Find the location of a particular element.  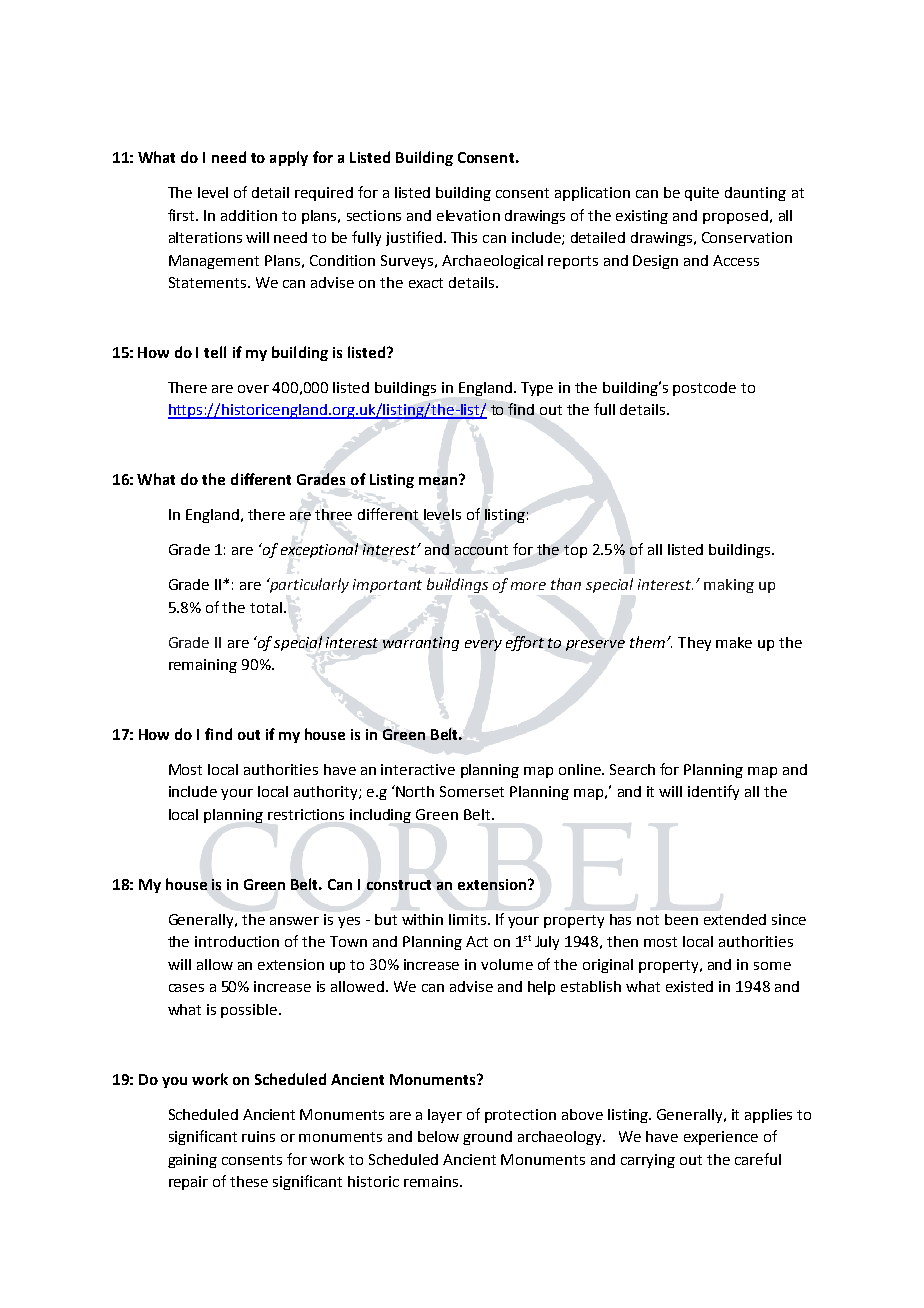

postcode is located at coordinates (704, 389).
